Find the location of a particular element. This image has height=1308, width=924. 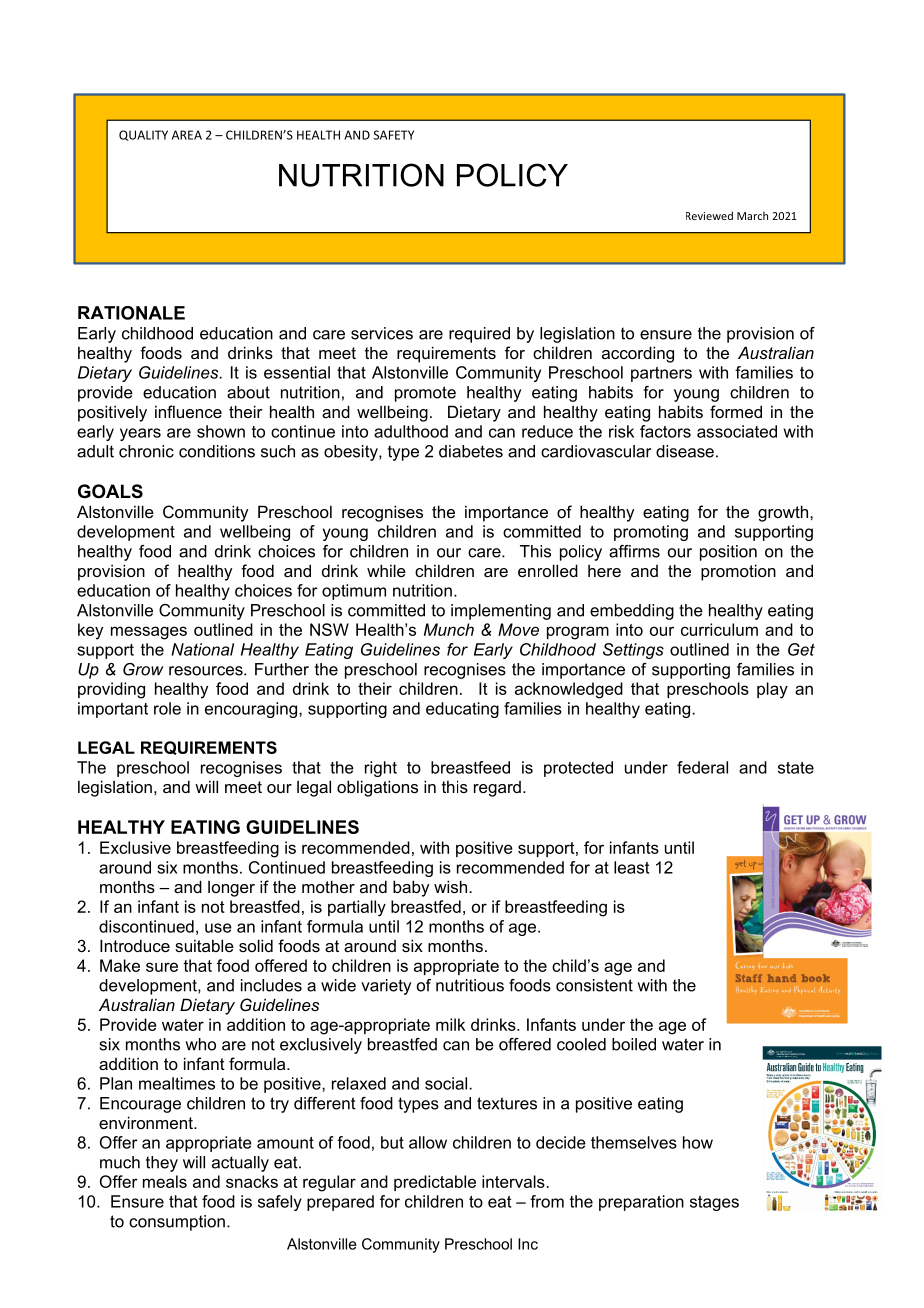

boiled is located at coordinates (634, 1044).
